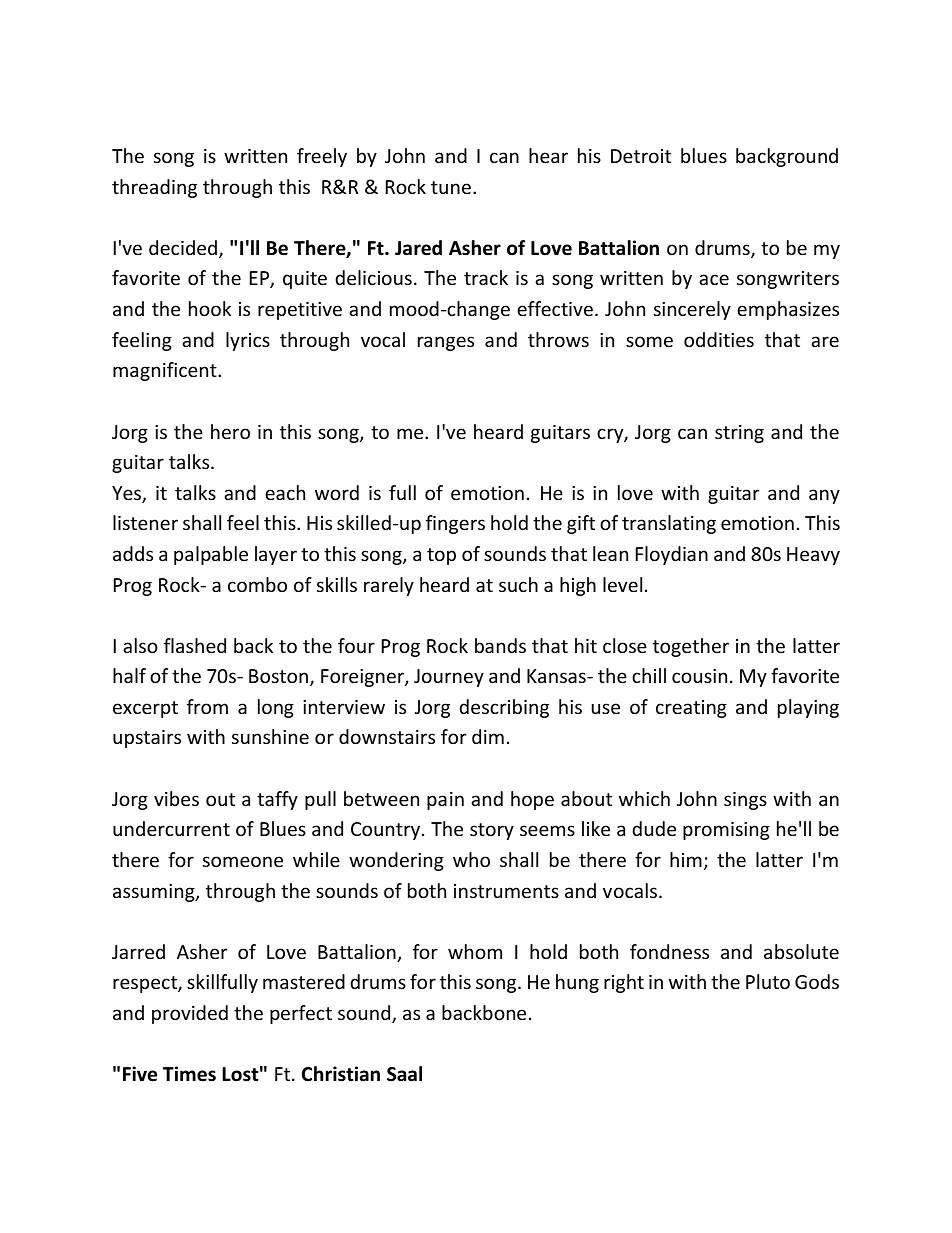 This screenshot has width=952, height=1233. What do you see at coordinates (451, 187) in the screenshot?
I see `tune` at bounding box center [451, 187].
